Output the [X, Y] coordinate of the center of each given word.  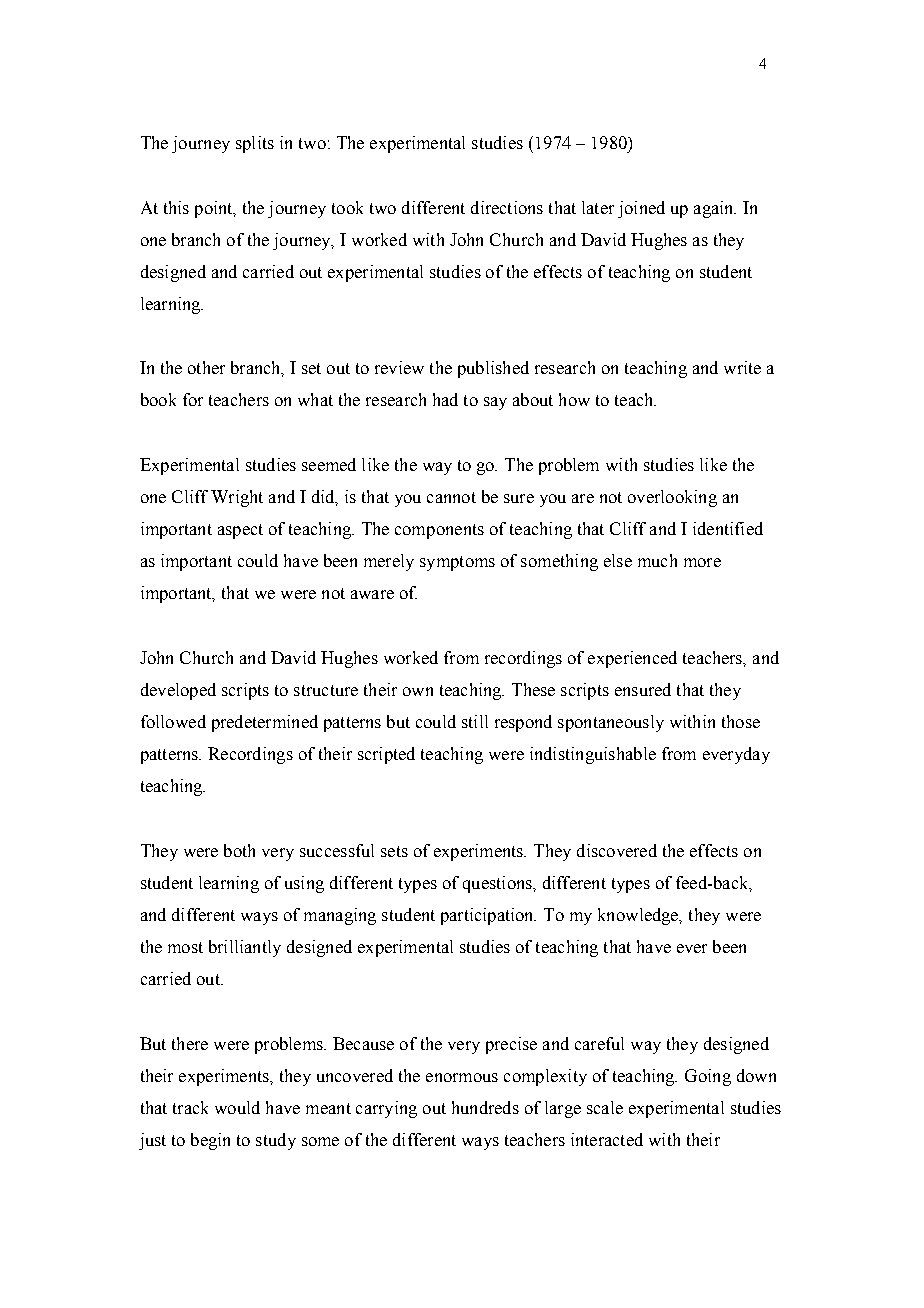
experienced [632, 659]
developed [178, 691]
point [215, 209]
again [715, 209]
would [237, 1107]
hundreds [485, 1107]
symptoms [457, 563]
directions [507, 207]
